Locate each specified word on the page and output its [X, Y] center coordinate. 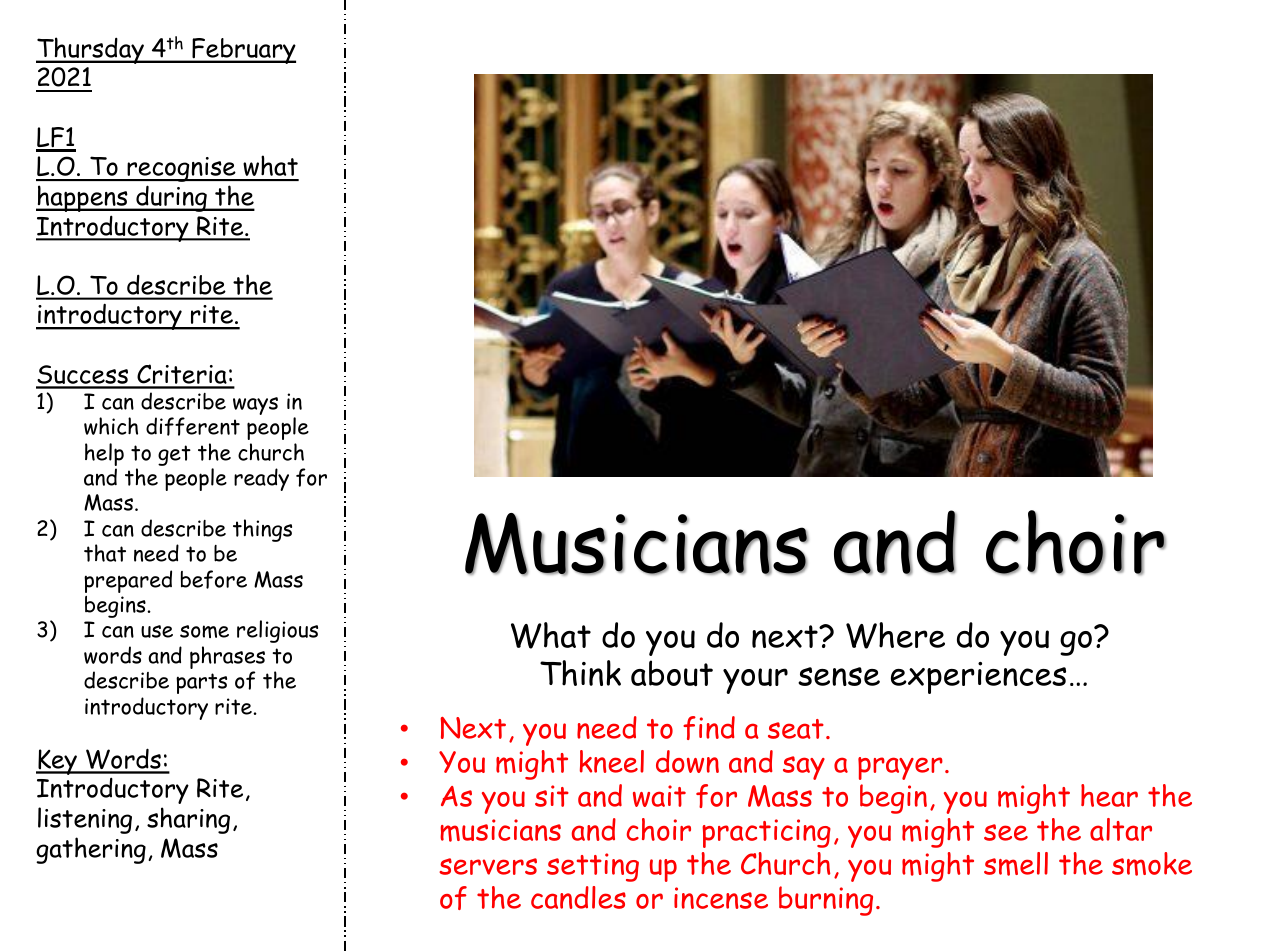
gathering [91, 850]
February [243, 51]
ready [261, 479]
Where [895, 635]
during [171, 198]
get [174, 455]
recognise [181, 169]
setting [593, 867]
